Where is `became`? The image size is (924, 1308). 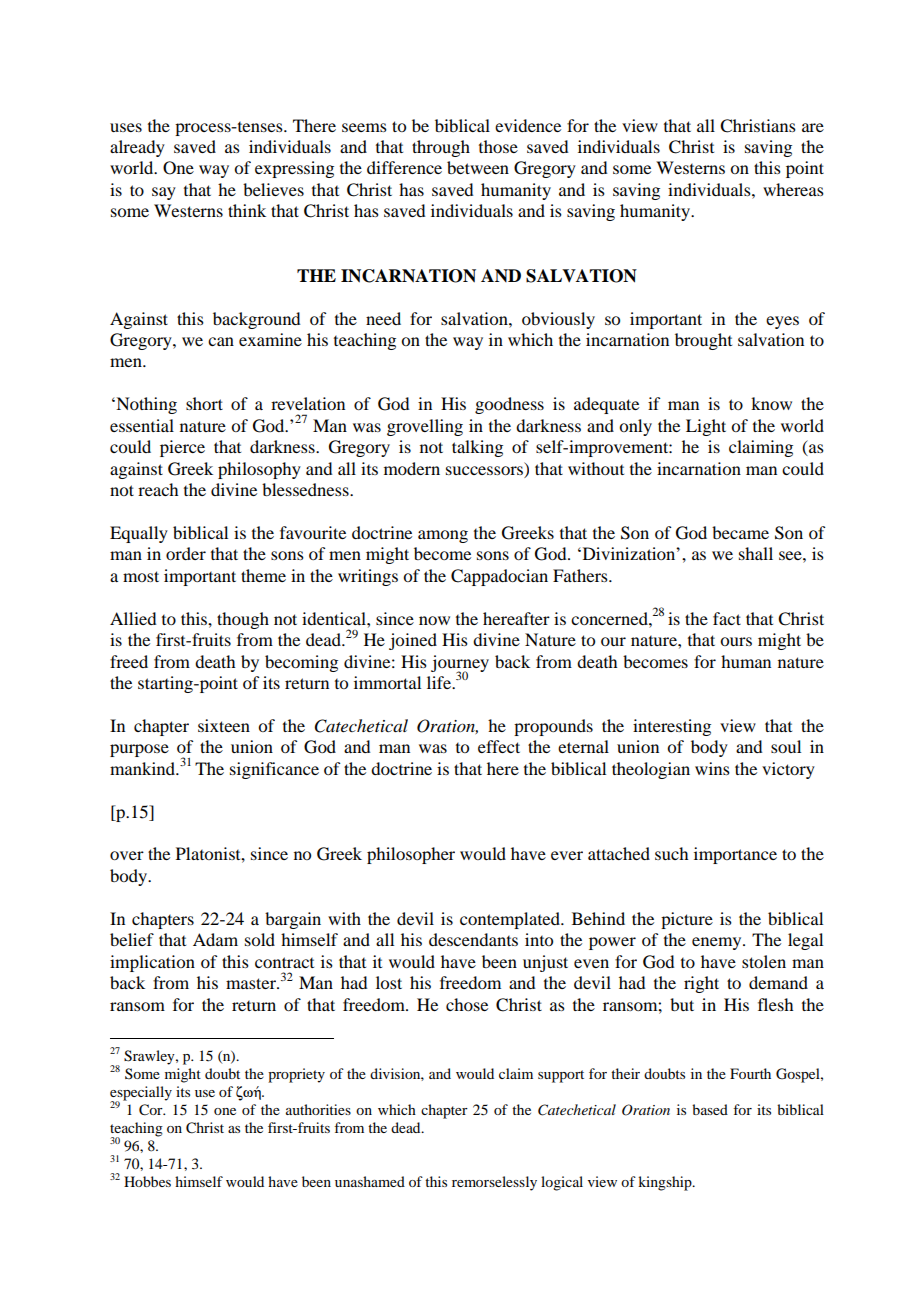 became is located at coordinates (740, 532).
